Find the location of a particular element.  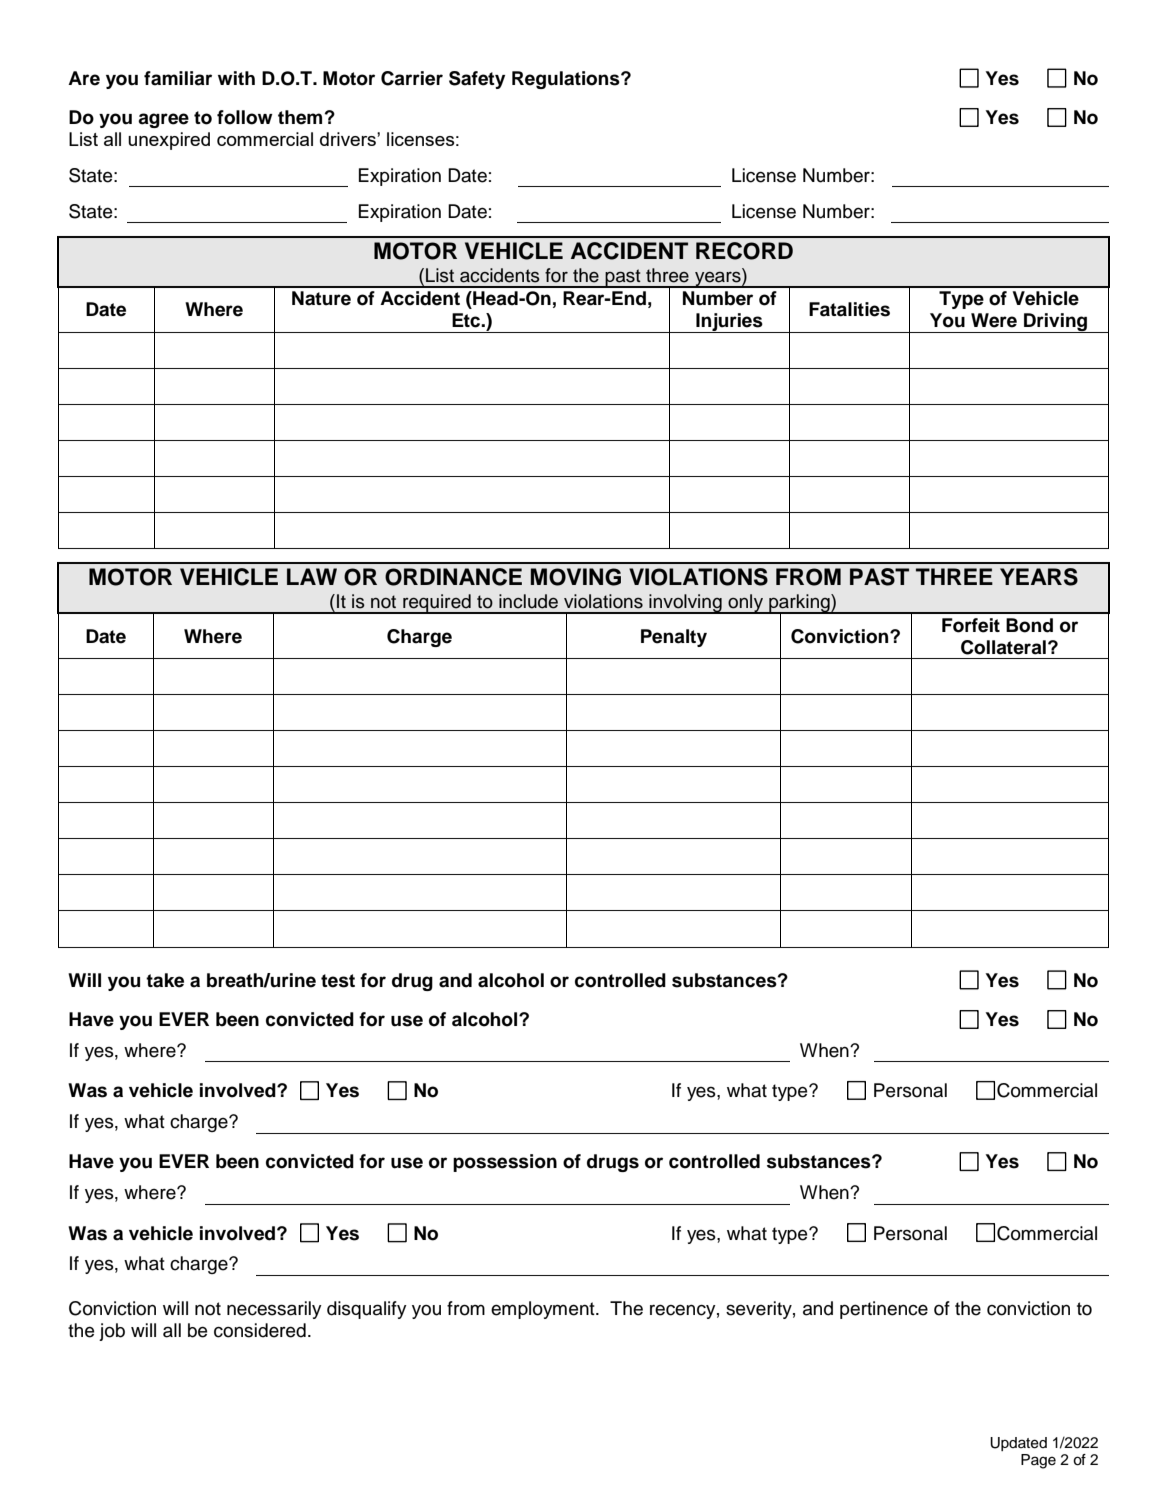

considered is located at coordinates (260, 1330).
